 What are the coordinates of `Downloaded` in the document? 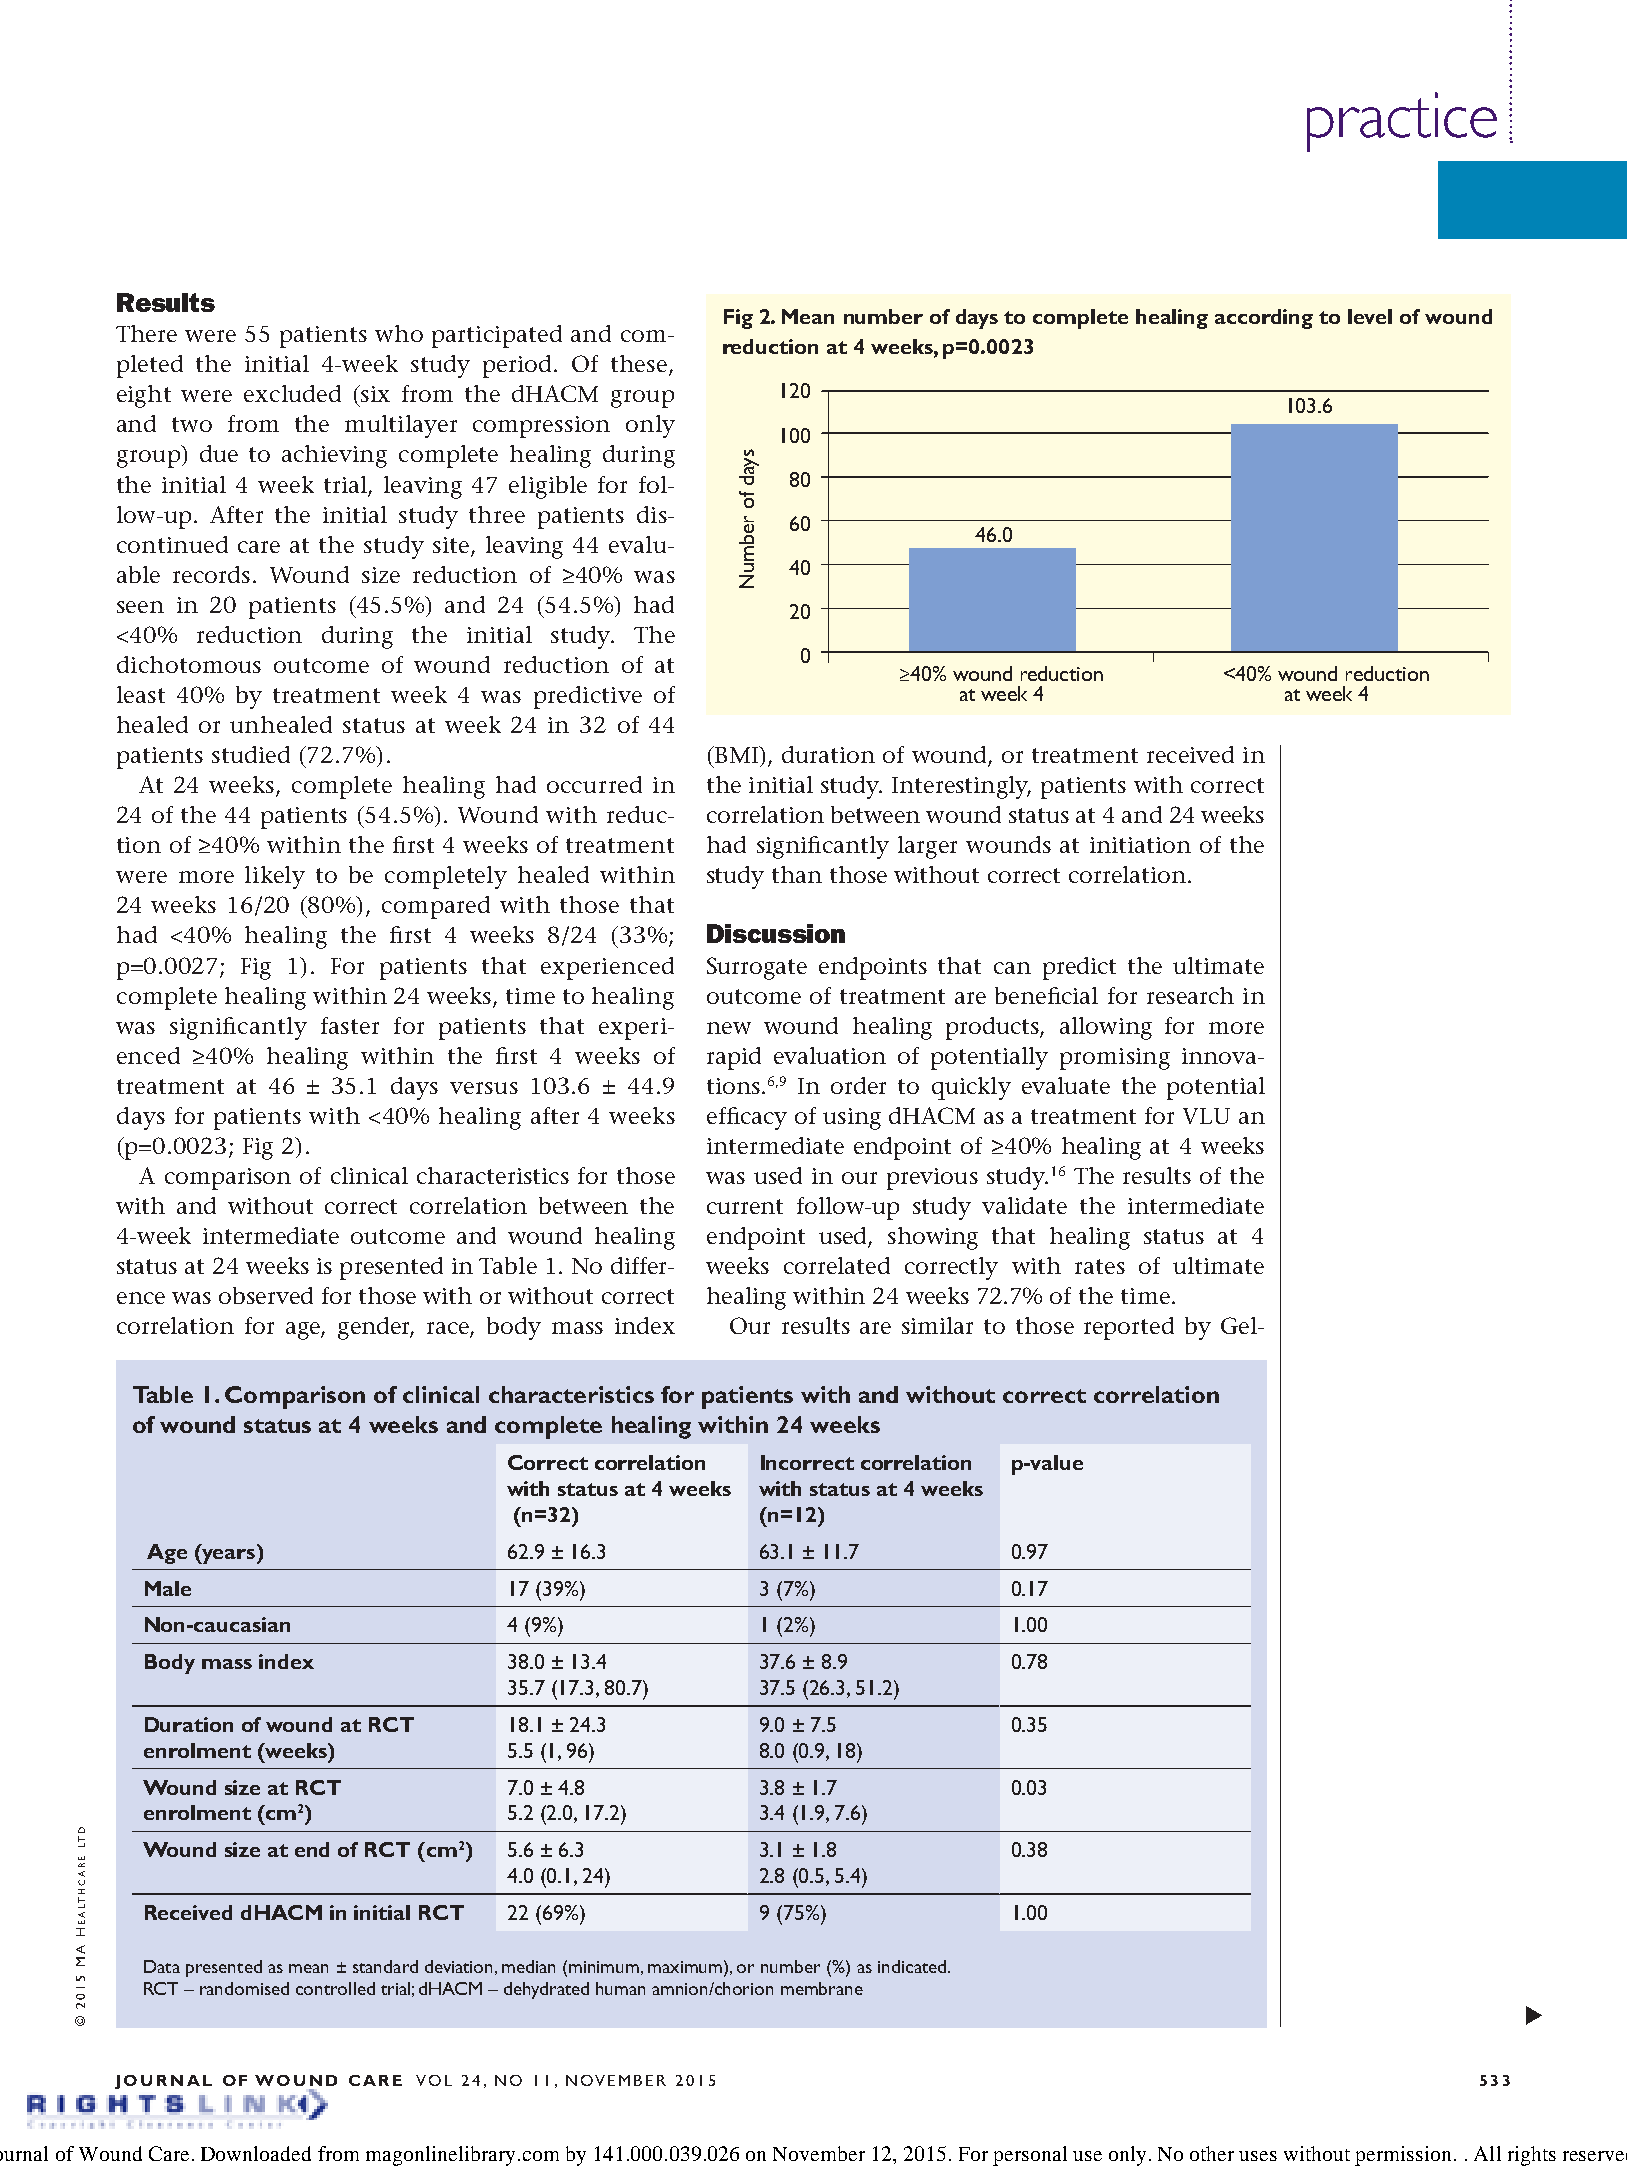 It's located at (256, 2153).
